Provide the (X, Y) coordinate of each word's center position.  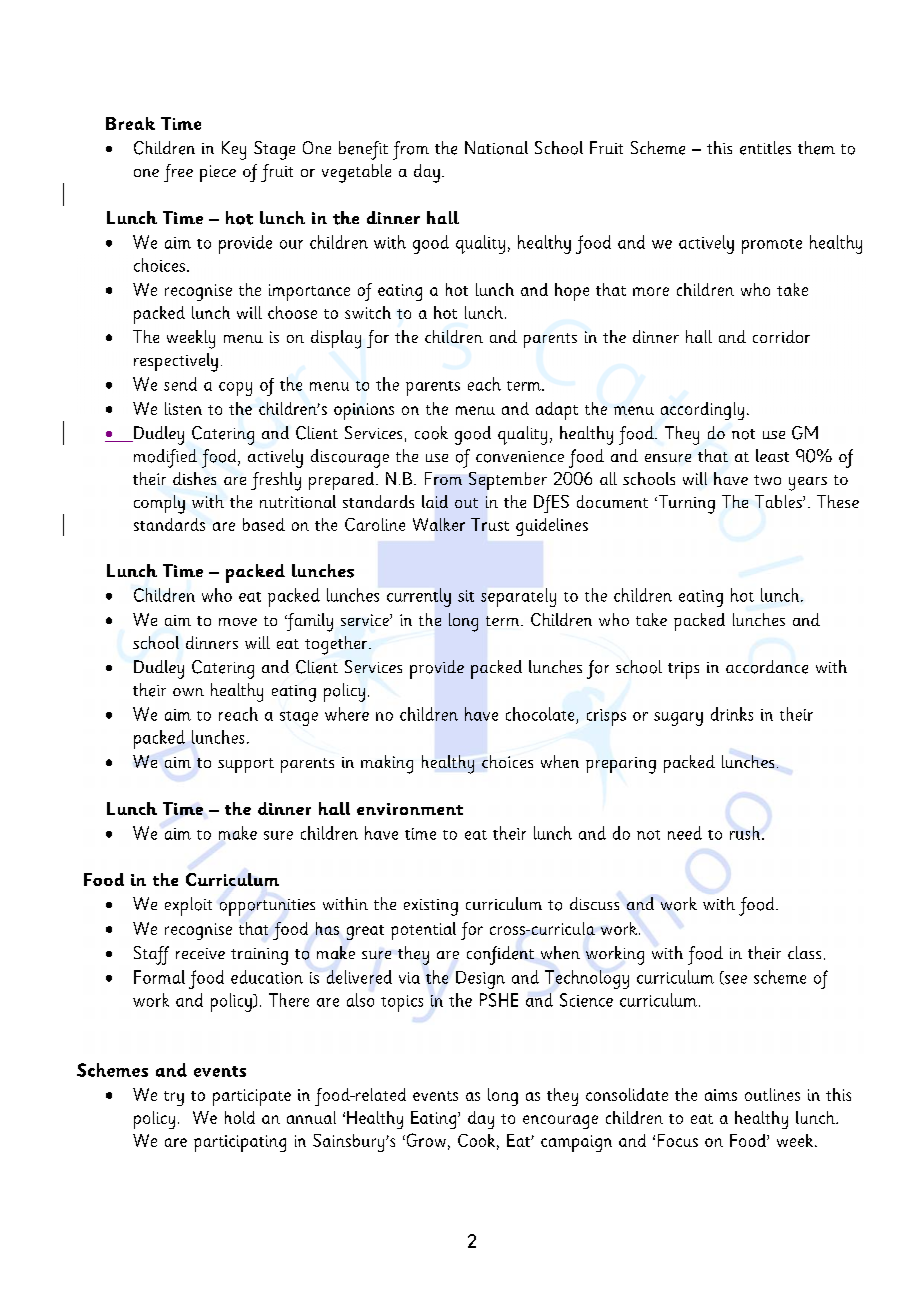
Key (234, 150)
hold (240, 1117)
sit (466, 596)
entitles (765, 148)
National (496, 148)
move (238, 622)
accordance (767, 667)
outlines (772, 1094)
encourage (560, 1122)
